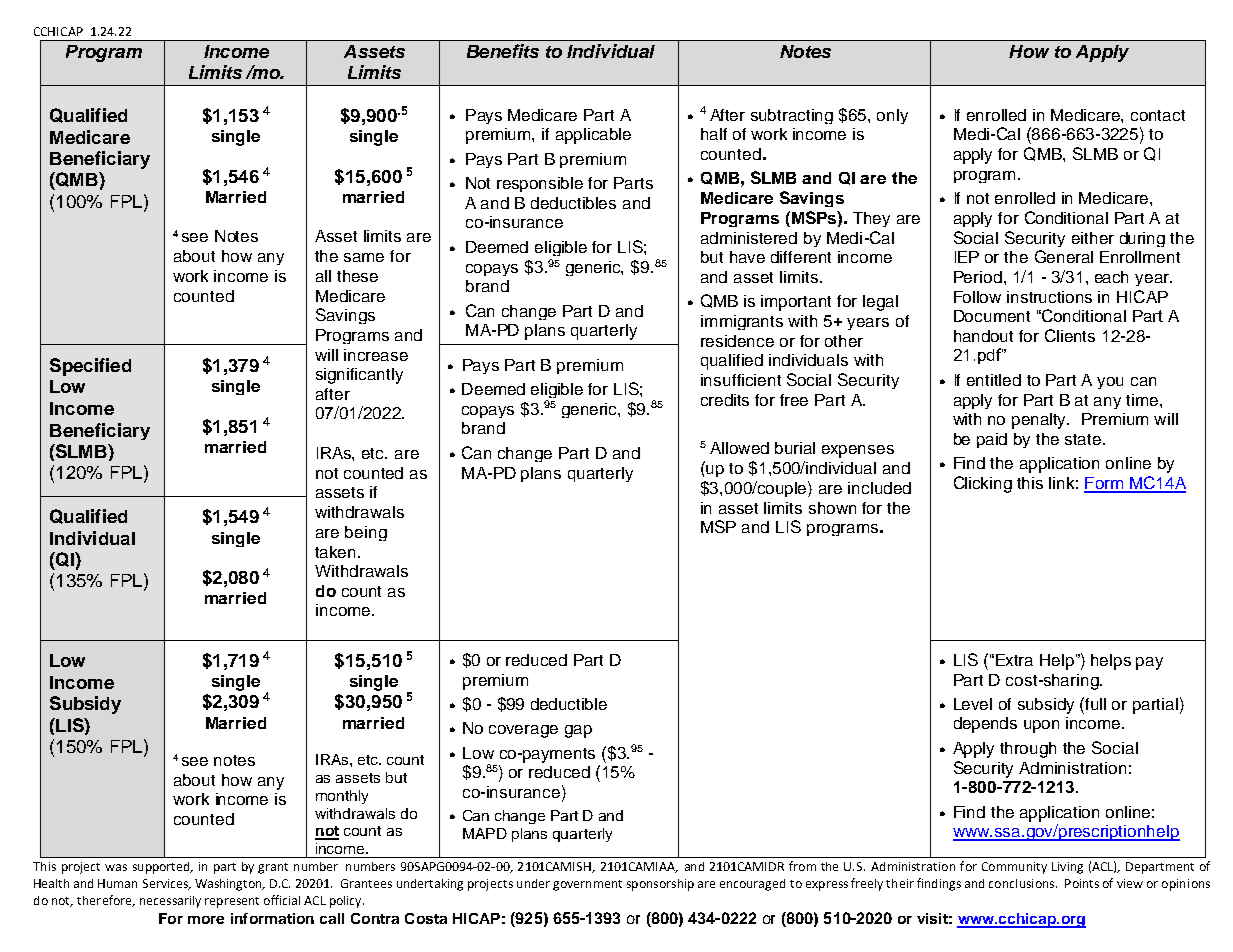  Describe the element at coordinates (739, 448) in the screenshot. I see `Allowed` at that location.
